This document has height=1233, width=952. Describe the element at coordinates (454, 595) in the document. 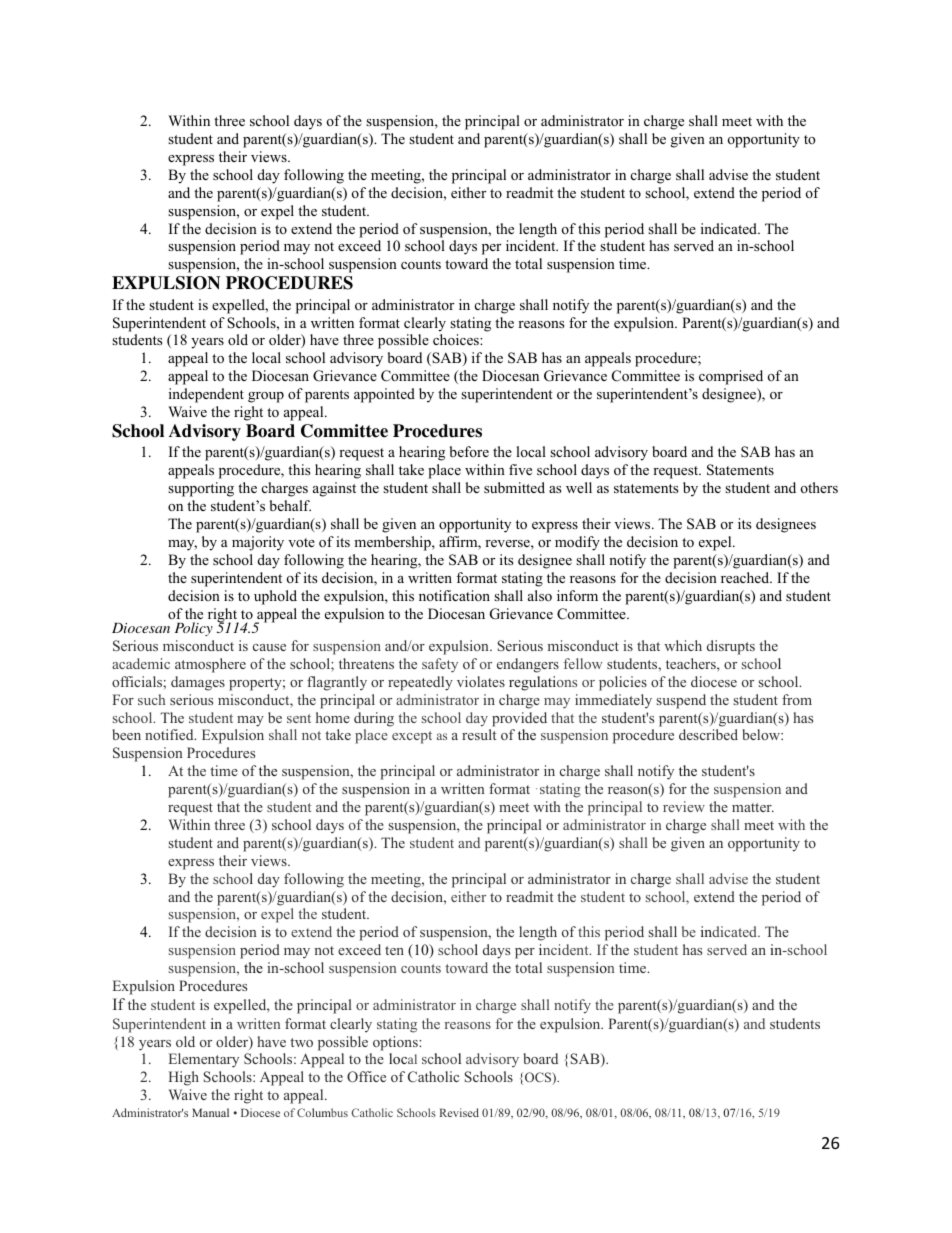

I see `notification` at that location.
